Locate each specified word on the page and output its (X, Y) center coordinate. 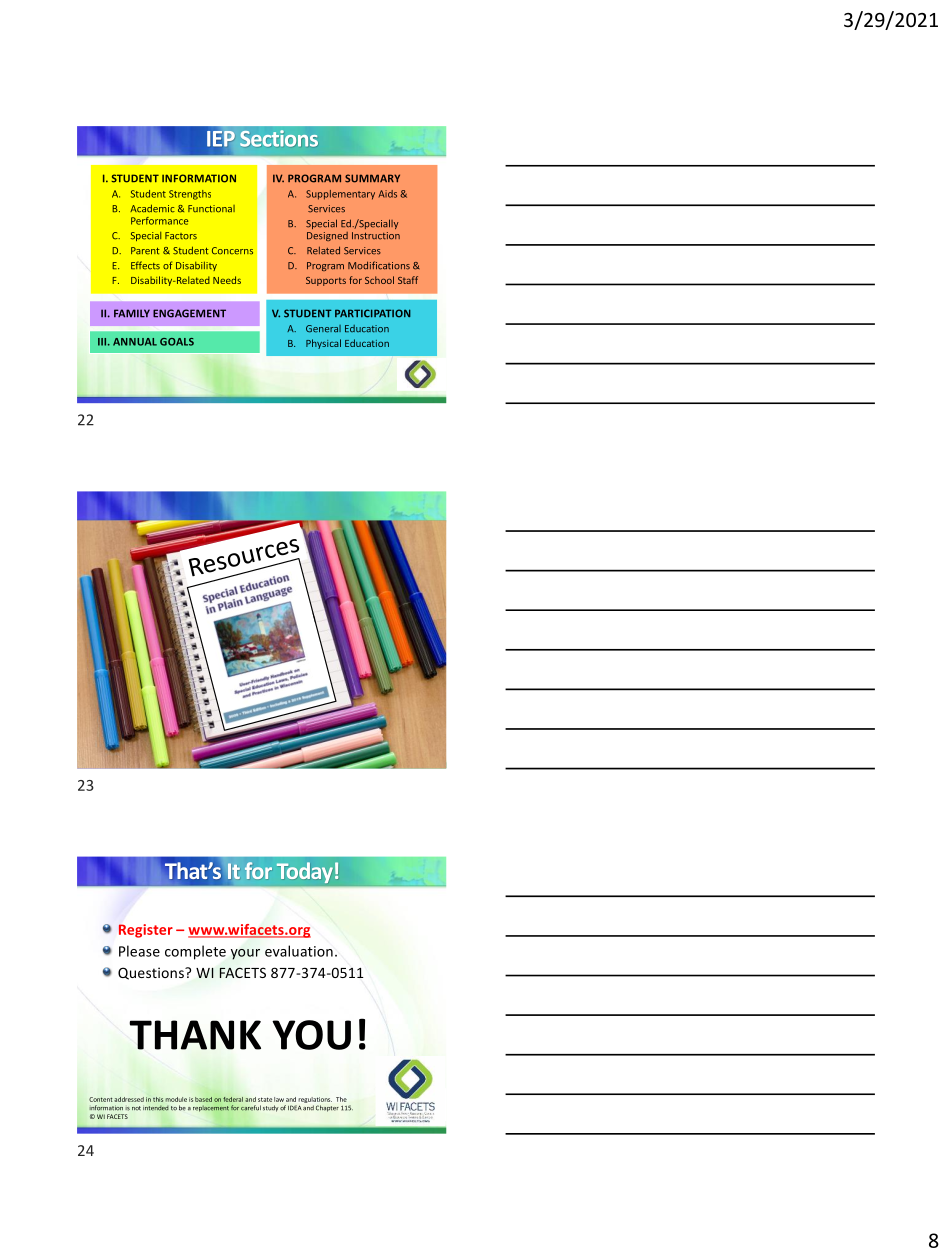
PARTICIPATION (373, 313)
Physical (323, 344)
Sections (279, 138)
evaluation (299, 951)
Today (305, 872)
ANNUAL (135, 342)
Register (146, 931)
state (265, 1099)
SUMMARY (372, 178)
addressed (129, 1099)
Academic (152, 208)
